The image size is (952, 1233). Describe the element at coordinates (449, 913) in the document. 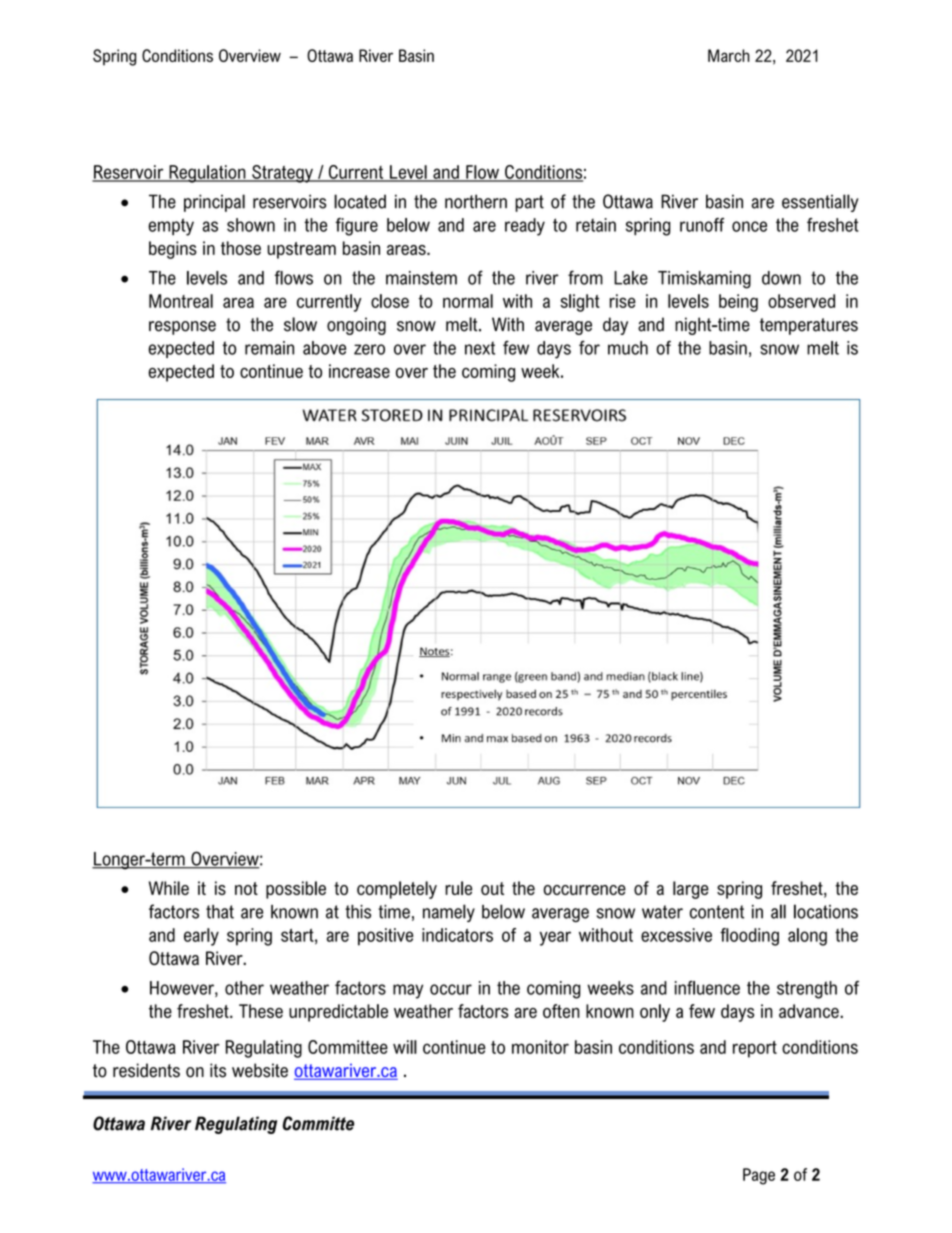

I see `namely` at that location.
